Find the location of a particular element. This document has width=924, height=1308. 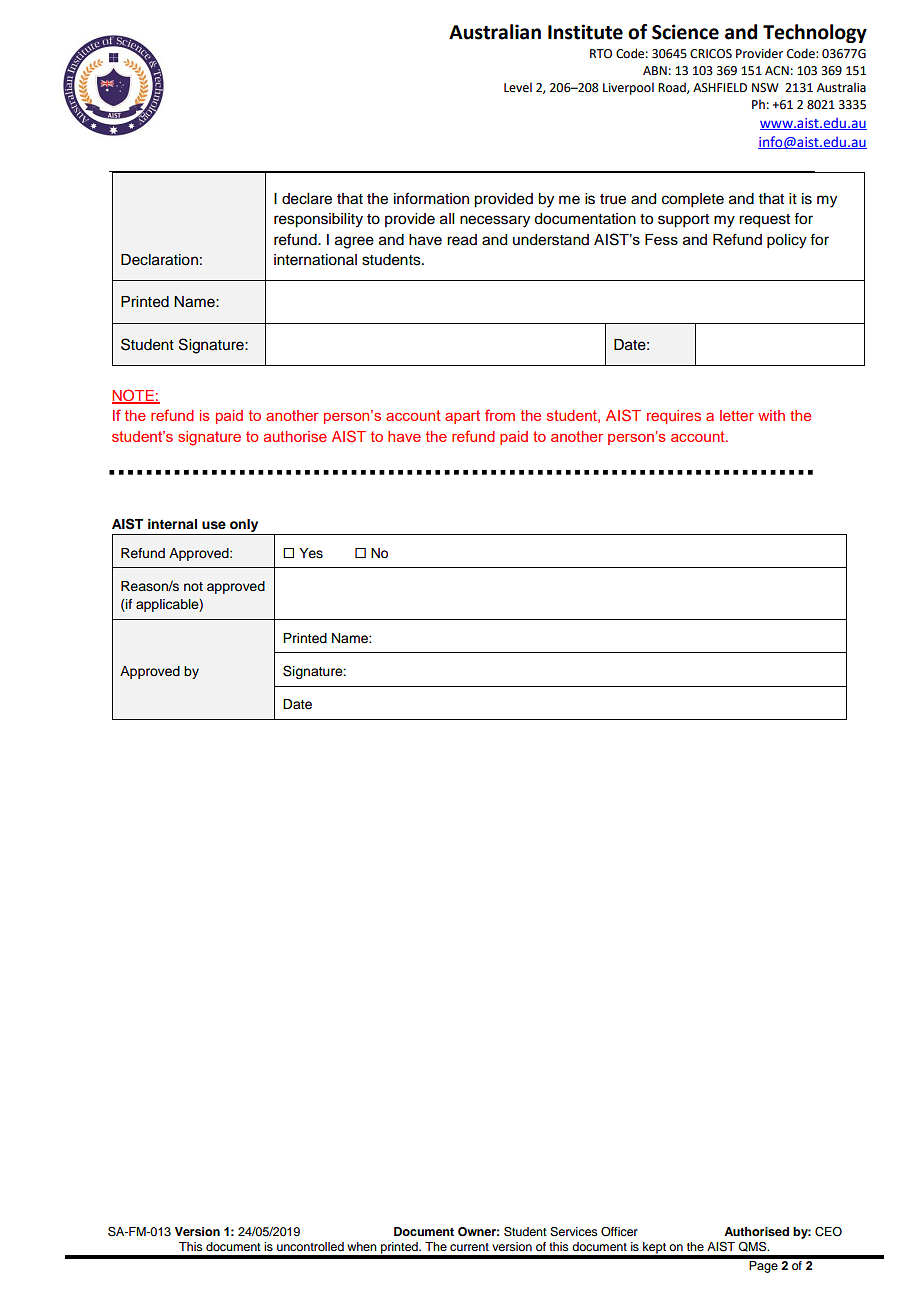

use is located at coordinates (214, 525).
